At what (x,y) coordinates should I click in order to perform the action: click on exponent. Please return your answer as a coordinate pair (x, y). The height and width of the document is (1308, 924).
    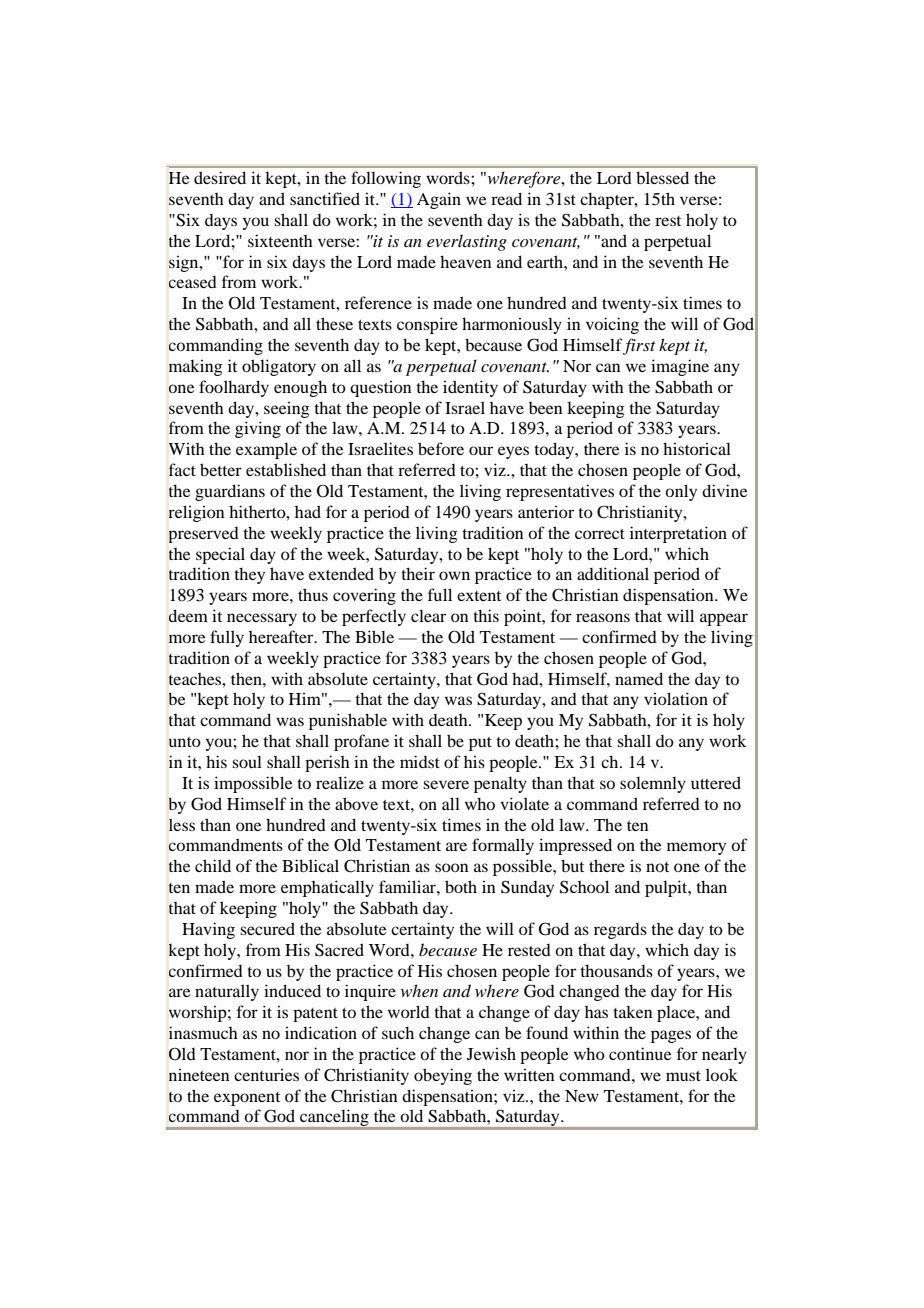
    Looking at the image, I should click on (247, 1099).
